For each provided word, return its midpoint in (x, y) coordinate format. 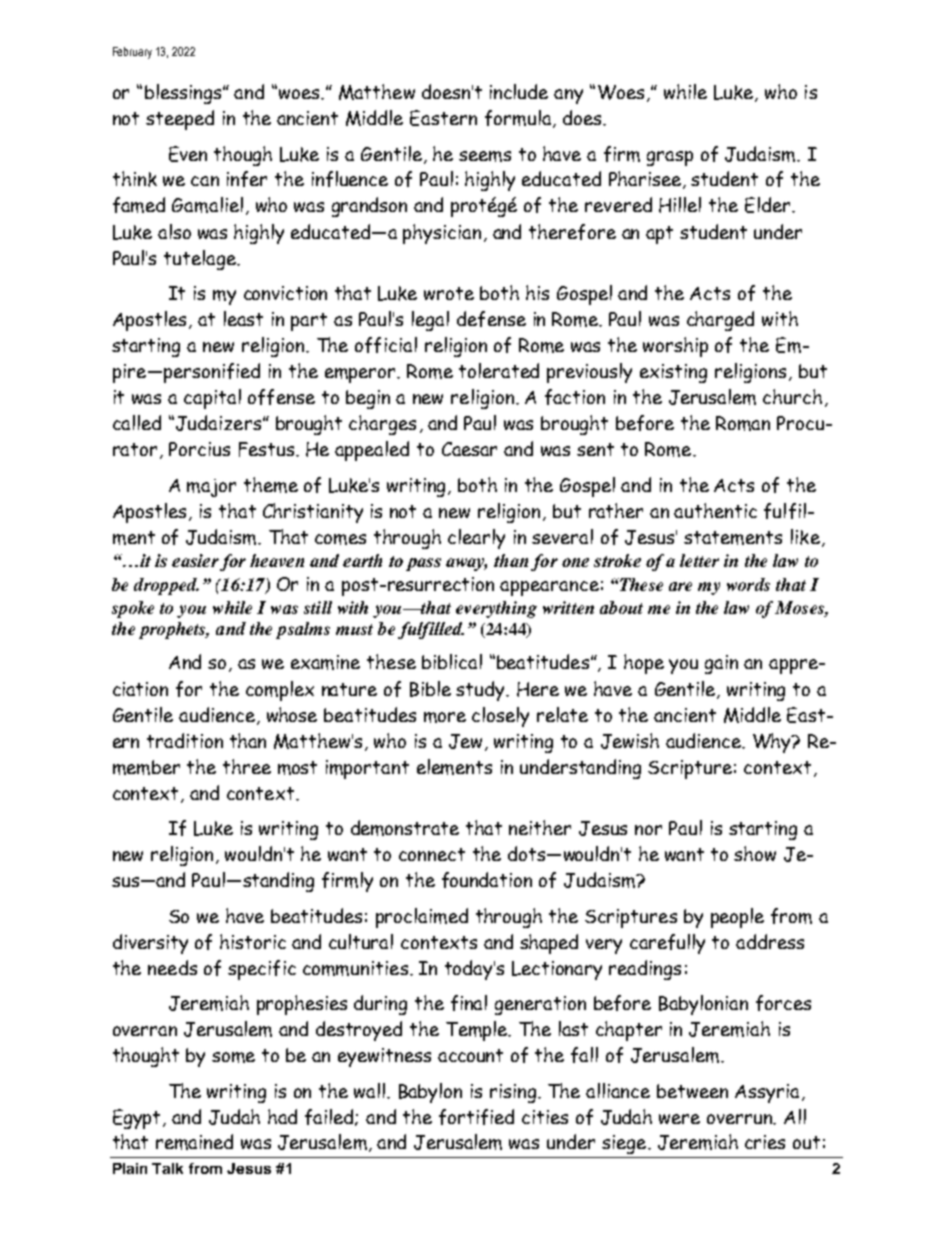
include (519, 91)
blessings (184, 94)
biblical (452, 661)
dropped (166, 586)
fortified (476, 1117)
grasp (670, 158)
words (748, 584)
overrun (741, 1119)
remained (194, 1142)
